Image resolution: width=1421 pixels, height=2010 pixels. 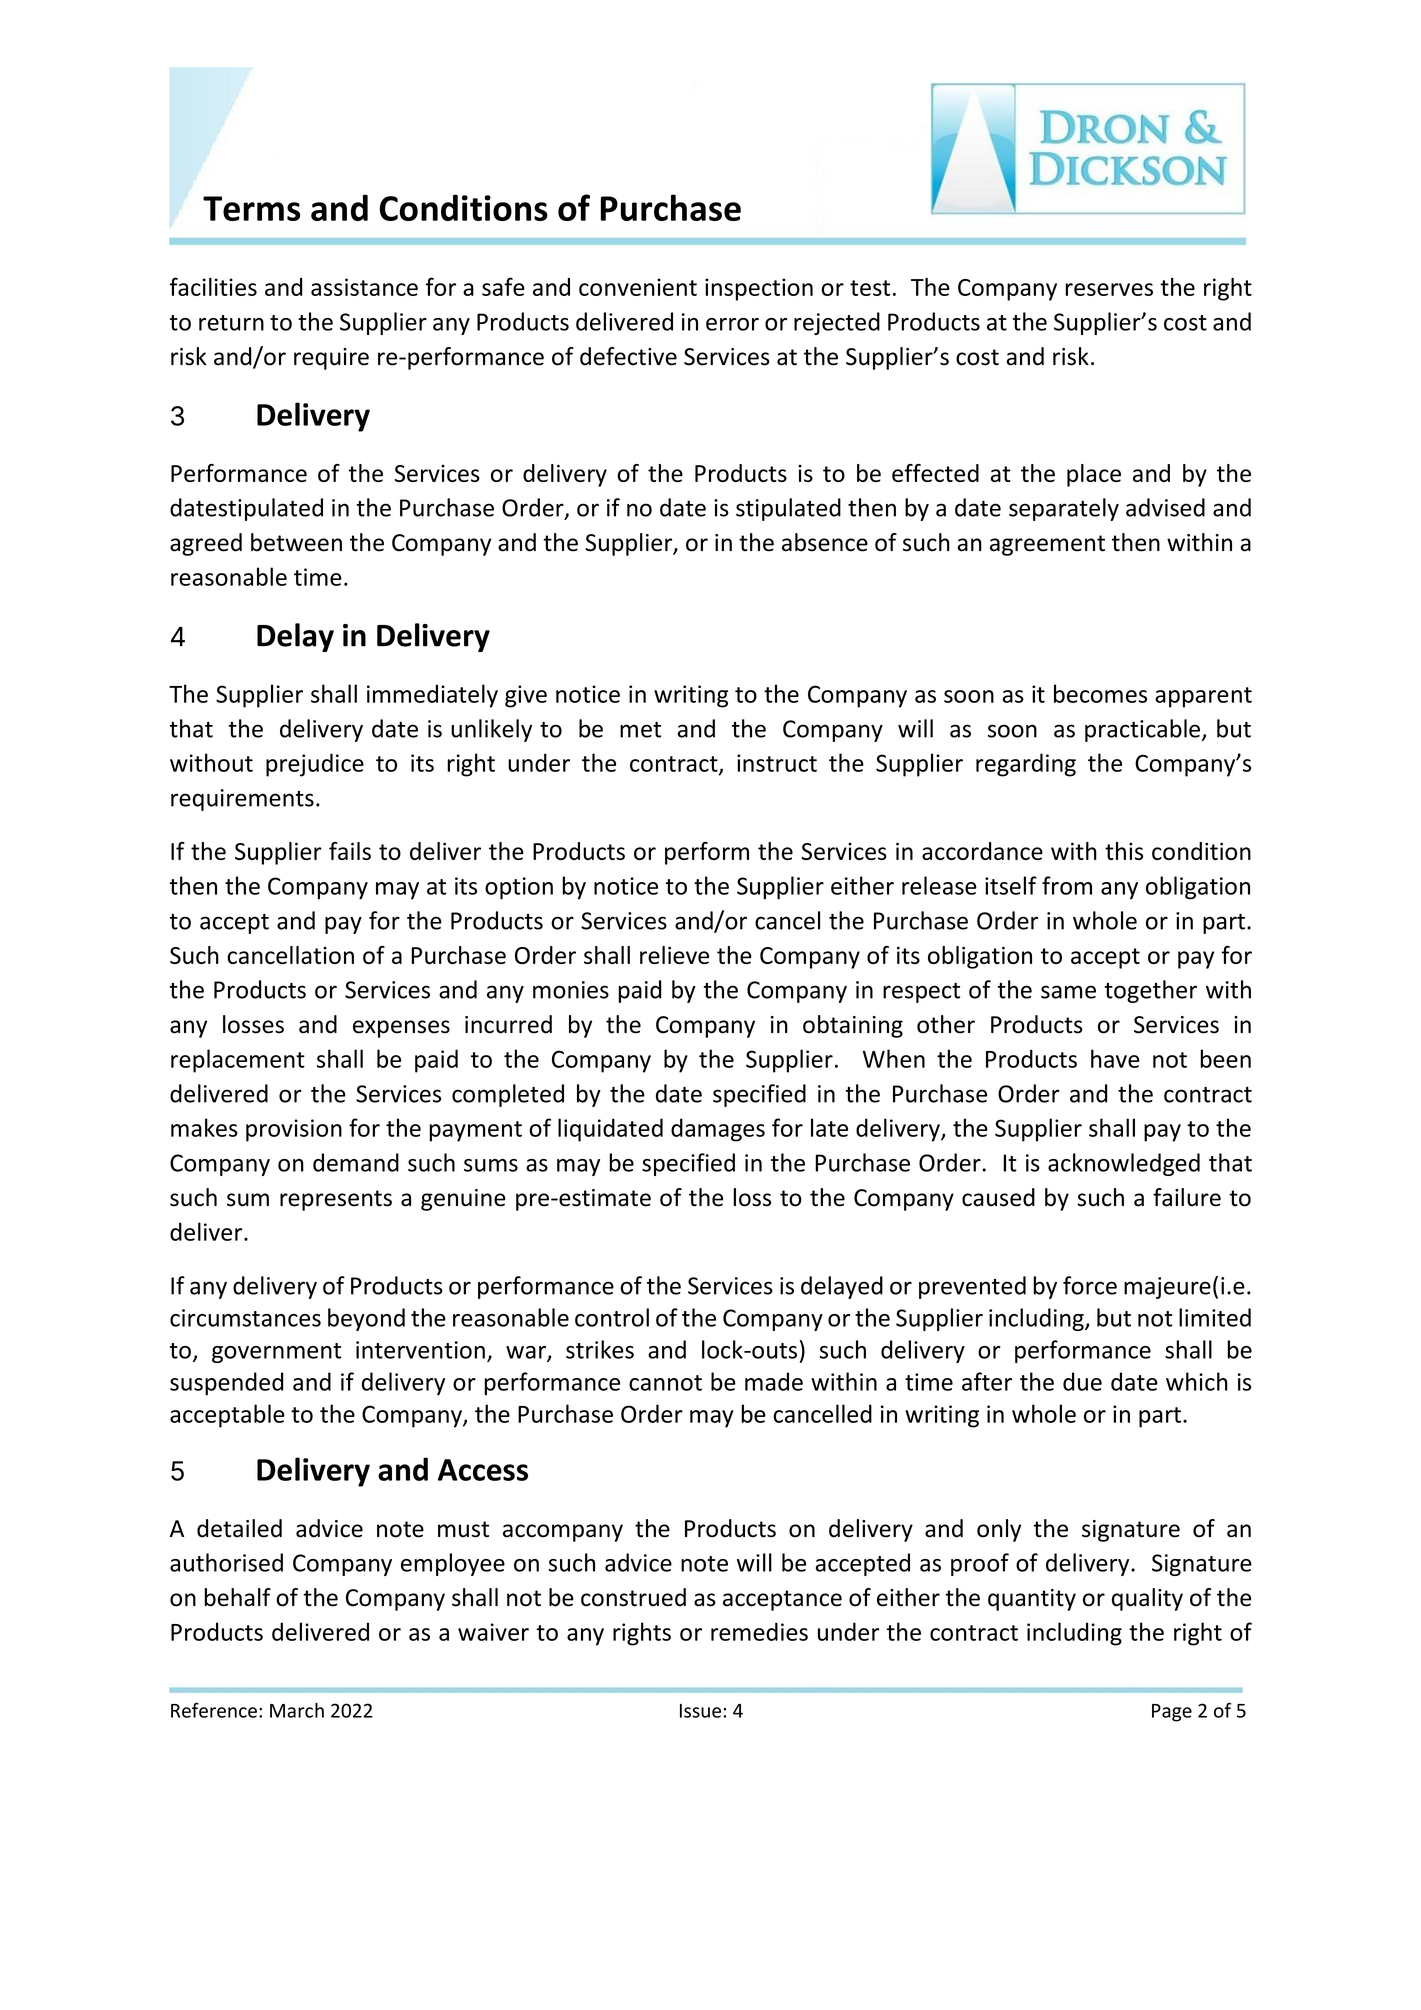 I want to click on inspection, so click(x=759, y=289).
